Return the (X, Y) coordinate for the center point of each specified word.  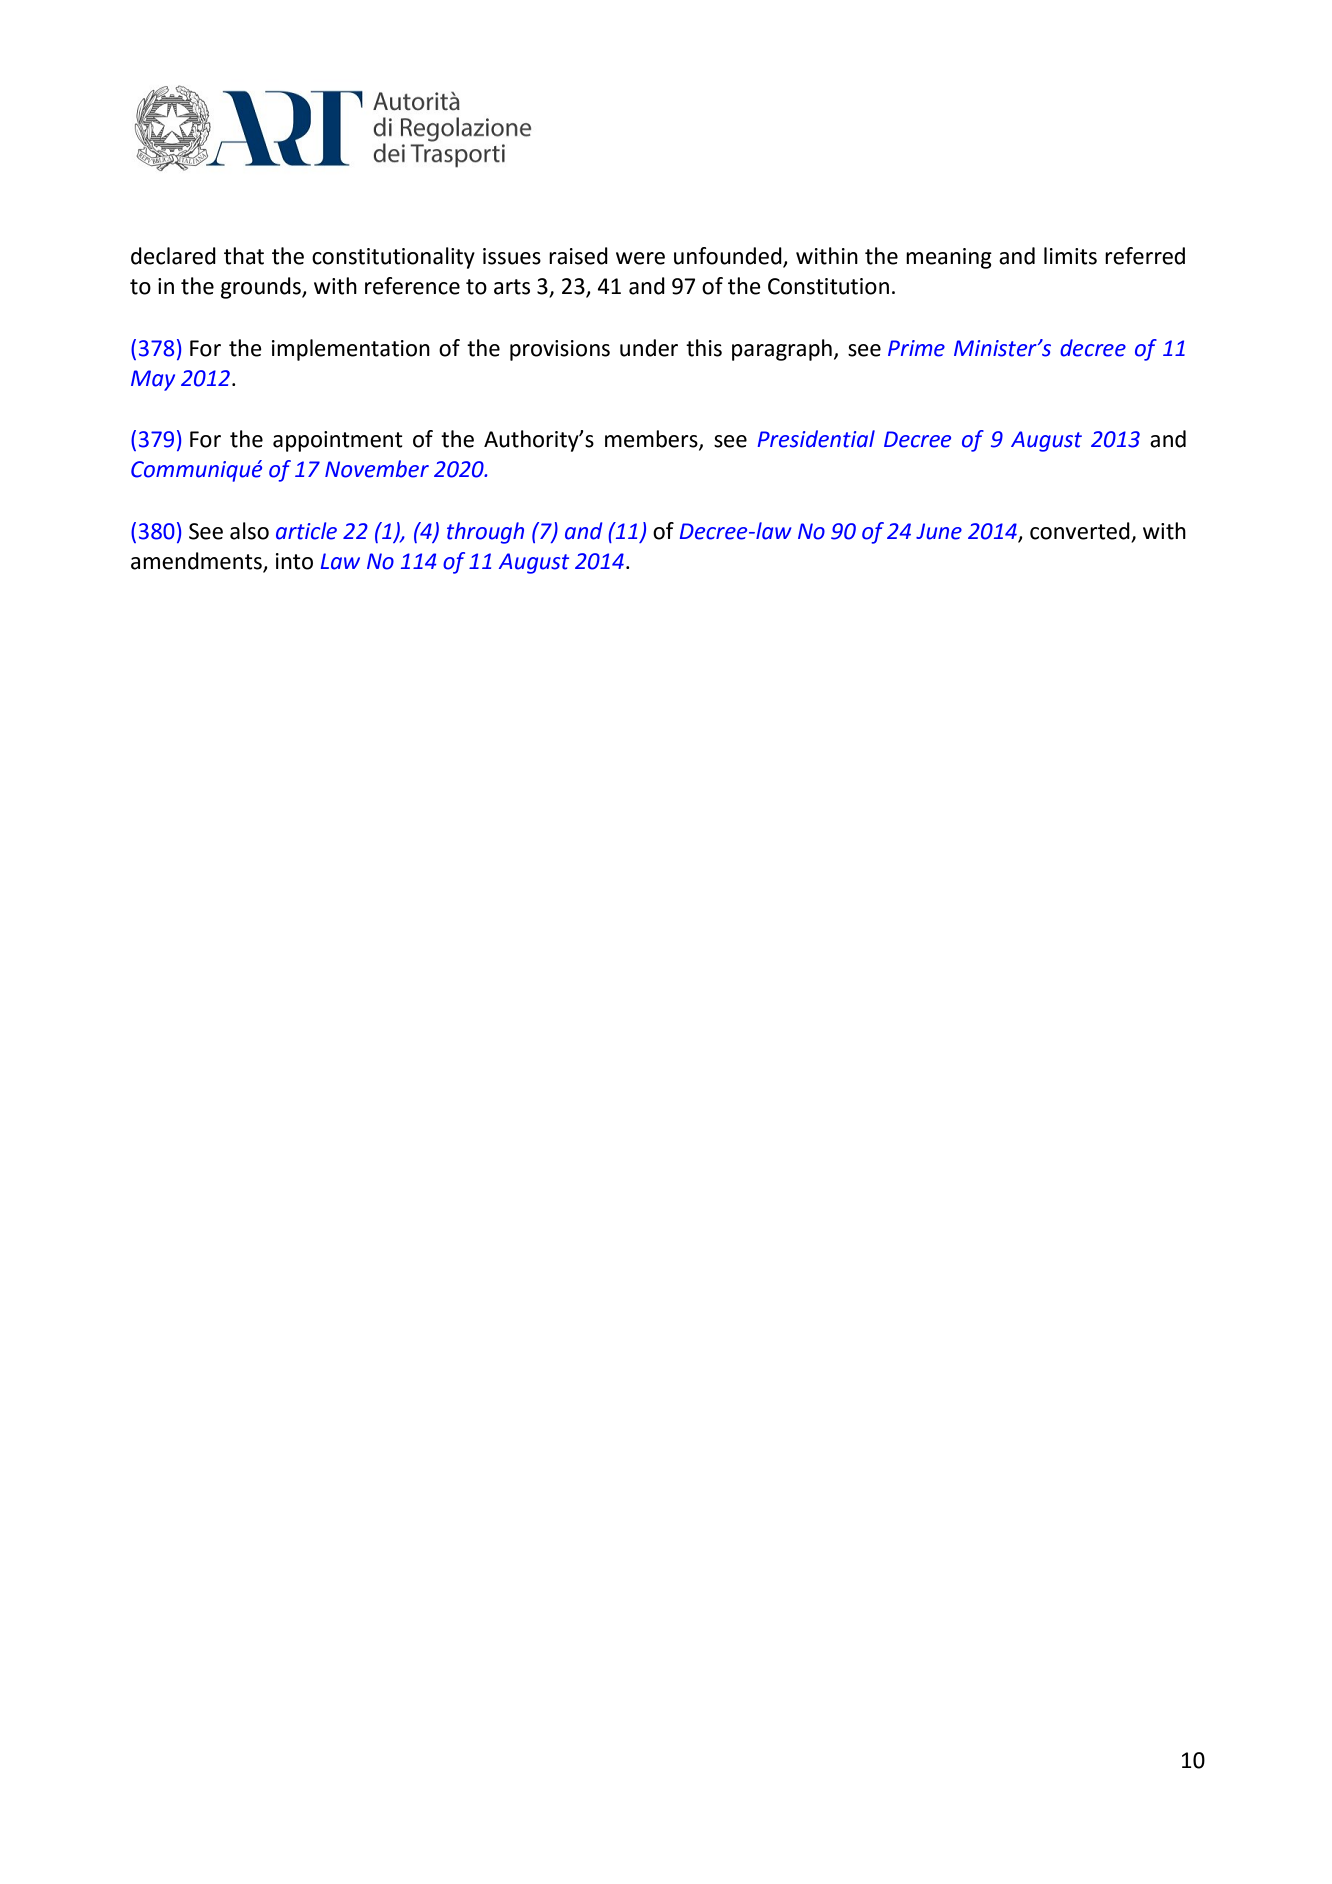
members (652, 440)
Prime (916, 348)
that (244, 256)
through (485, 533)
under (649, 348)
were (640, 258)
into (294, 561)
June (939, 531)
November (377, 469)
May (153, 380)
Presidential (816, 439)
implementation (351, 350)
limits (1070, 256)
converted (1080, 531)
